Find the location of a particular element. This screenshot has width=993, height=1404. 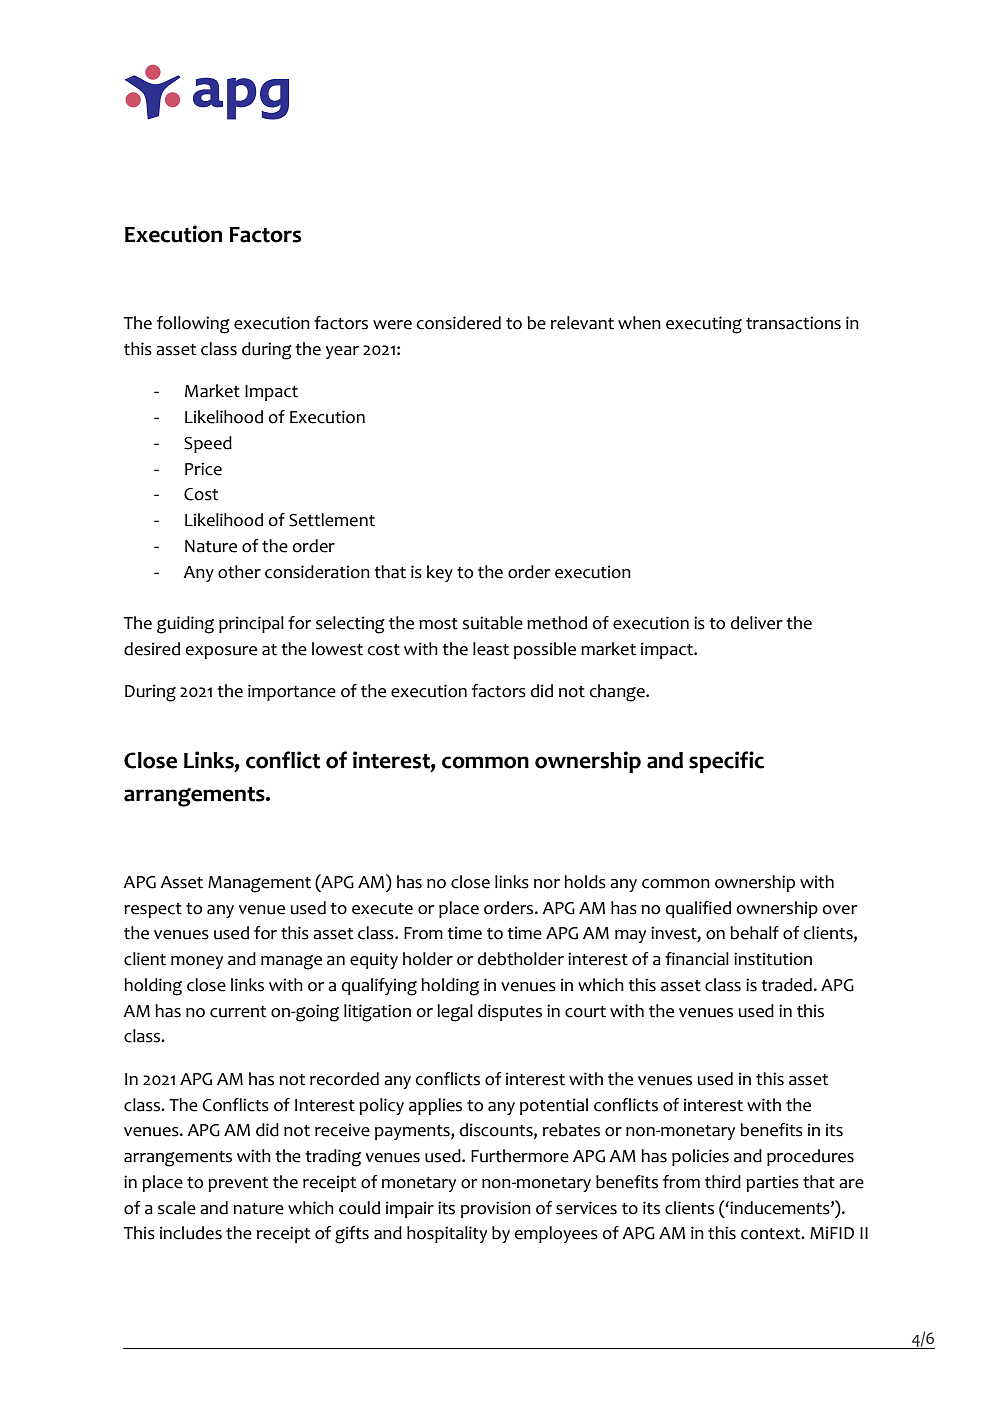

provision is located at coordinates (496, 1209).
